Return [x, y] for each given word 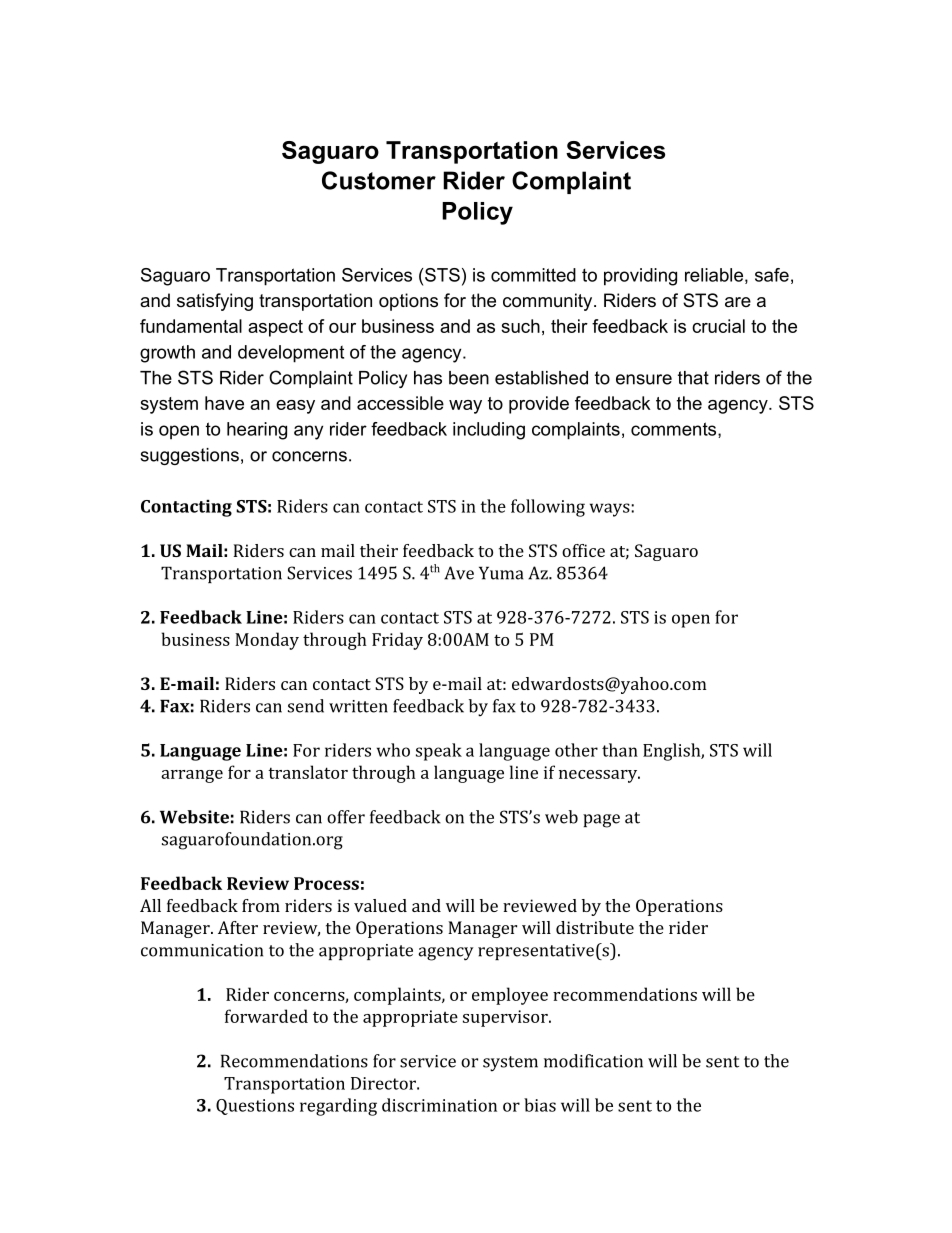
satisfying [215, 302]
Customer [379, 180]
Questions [255, 1107]
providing [640, 277]
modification [593, 1061]
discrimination [439, 1105]
